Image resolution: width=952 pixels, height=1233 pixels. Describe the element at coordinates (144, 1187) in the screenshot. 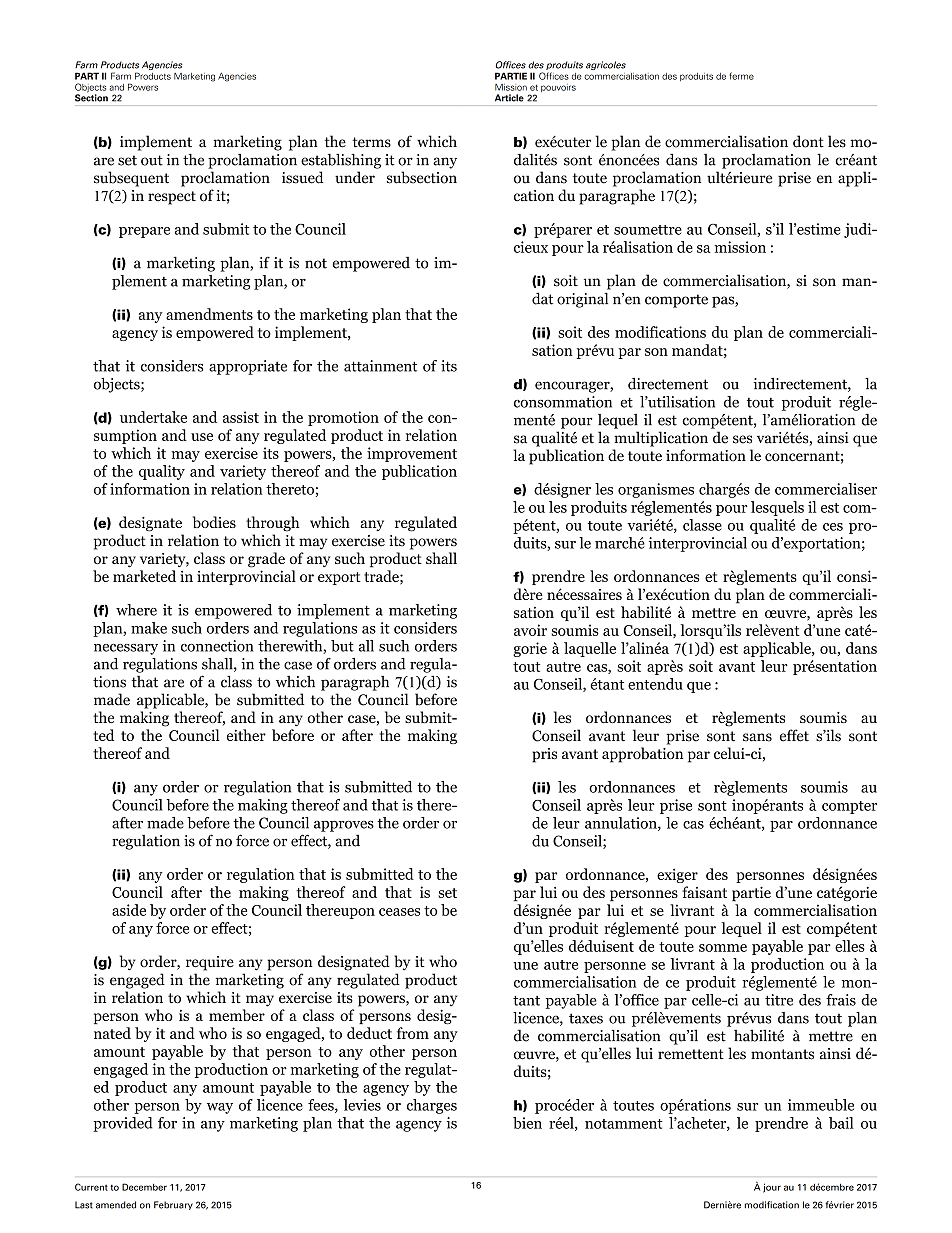

I see `December` at that location.
